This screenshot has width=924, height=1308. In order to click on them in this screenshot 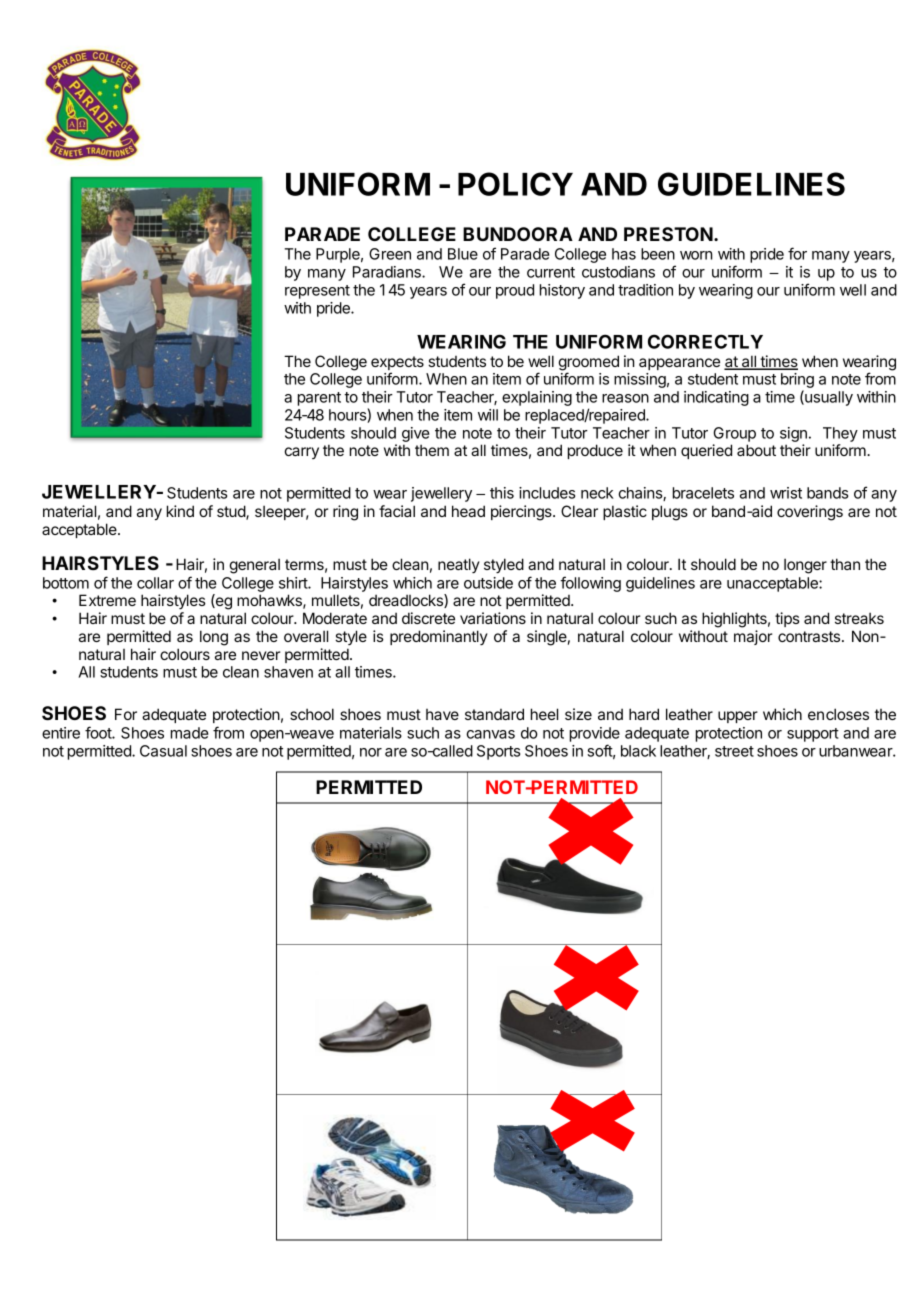, I will do `click(432, 450)`.
